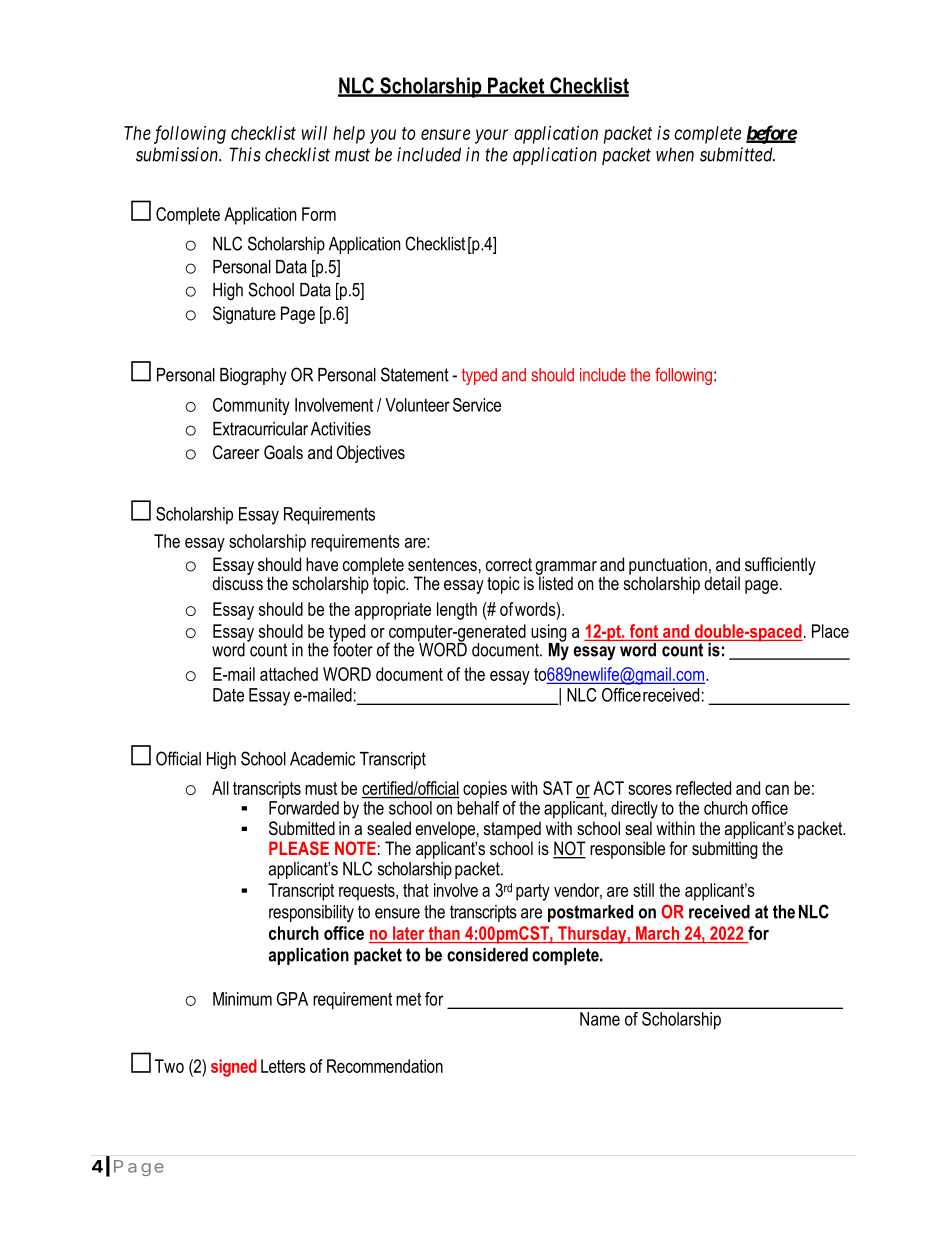  What do you see at coordinates (220, 788) in the screenshot?
I see `All` at bounding box center [220, 788].
